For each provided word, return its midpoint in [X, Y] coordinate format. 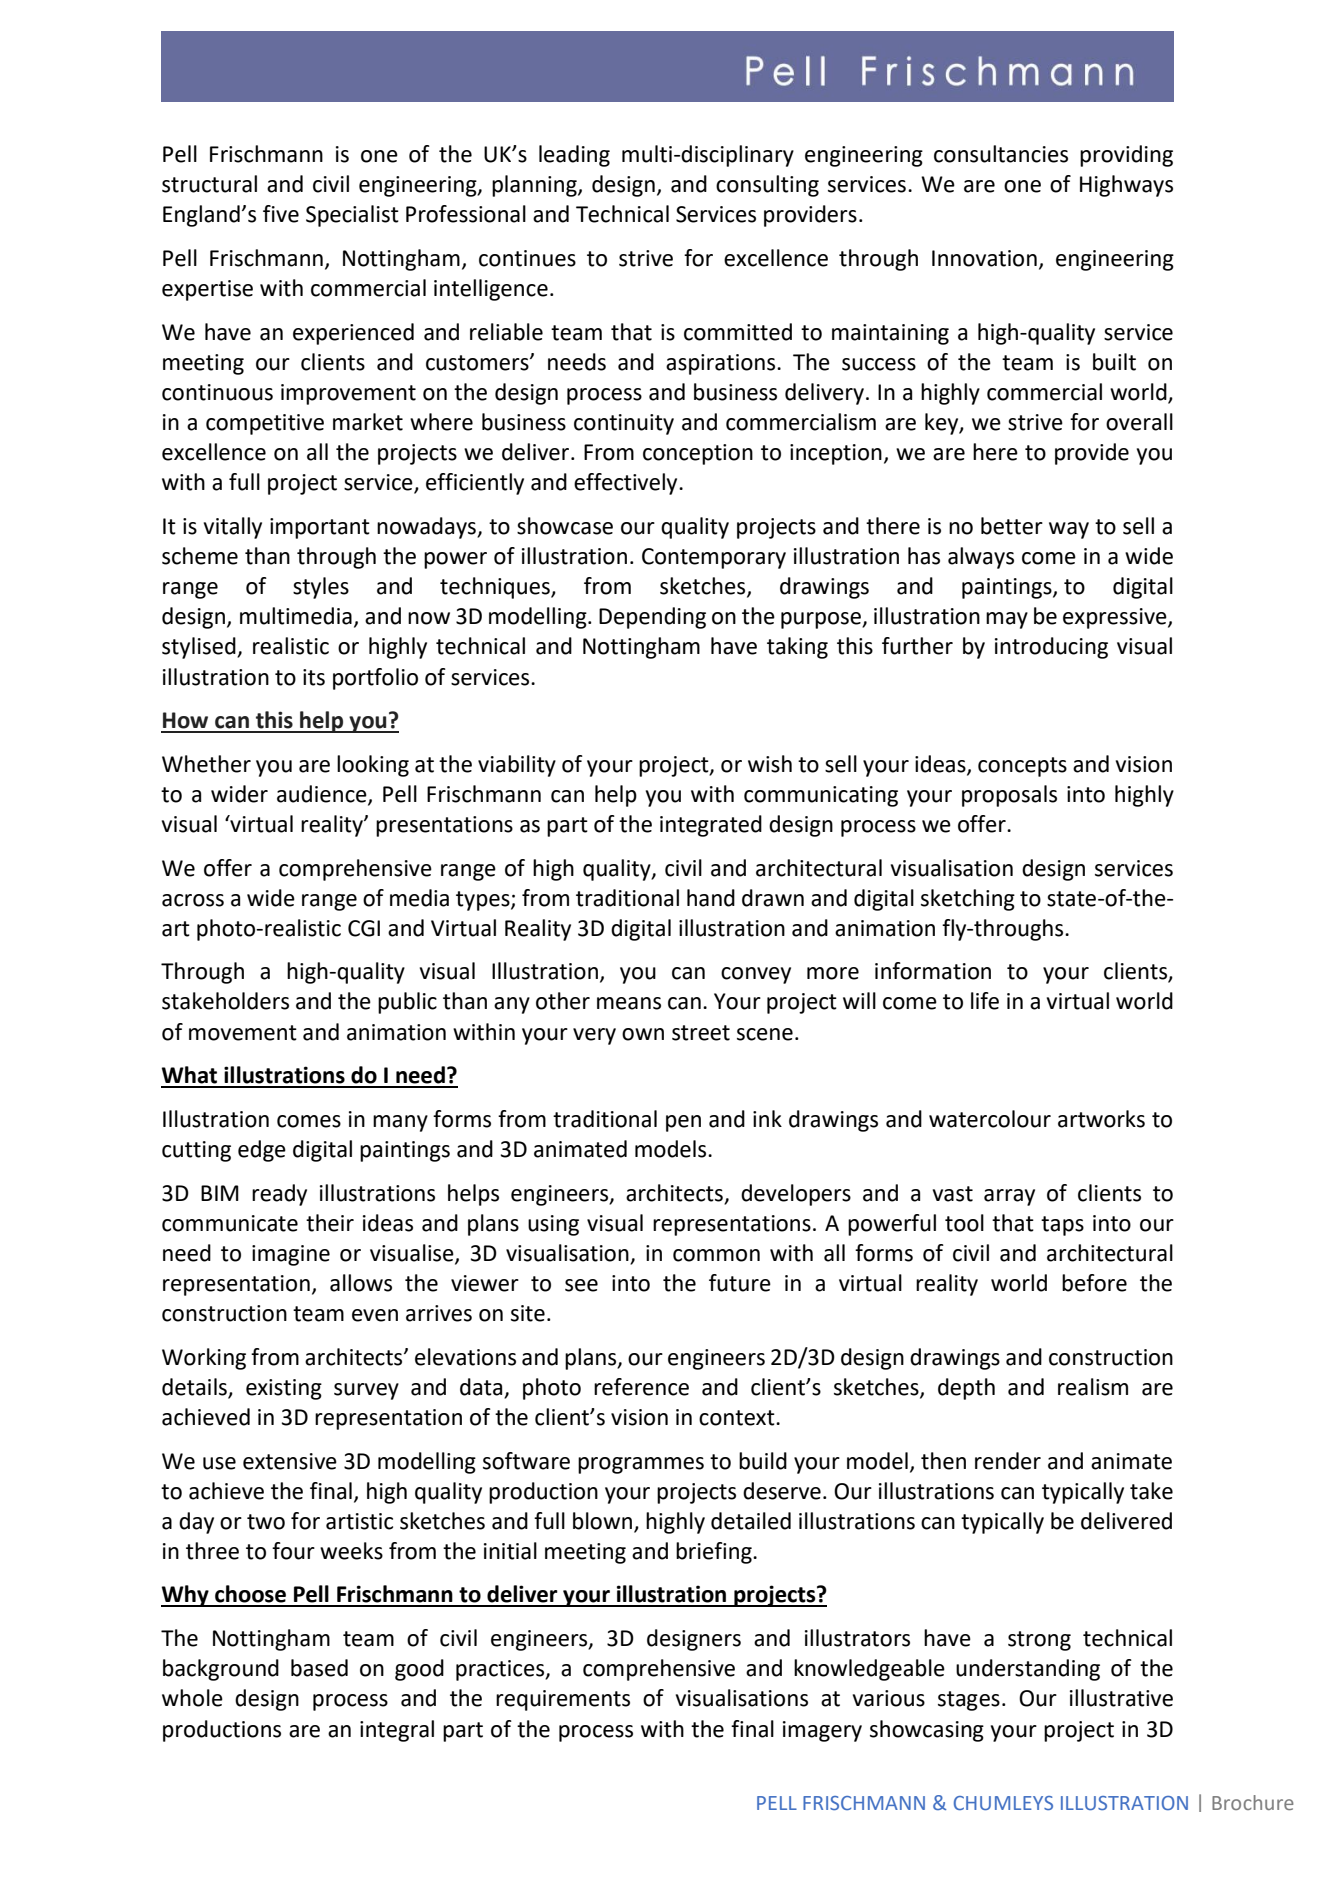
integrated [711, 826]
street [701, 1033]
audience [323, 795]
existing [284, 1389]
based [319, 1668]
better [1012, 526]
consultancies [1001, 154]
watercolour [990, 1119]
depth [966, 1389]
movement [243, 1033]
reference [641, 1387]
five [281, 214]
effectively [627, 484]
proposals [1009, 796]
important [320, 528]
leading [574, 156]
